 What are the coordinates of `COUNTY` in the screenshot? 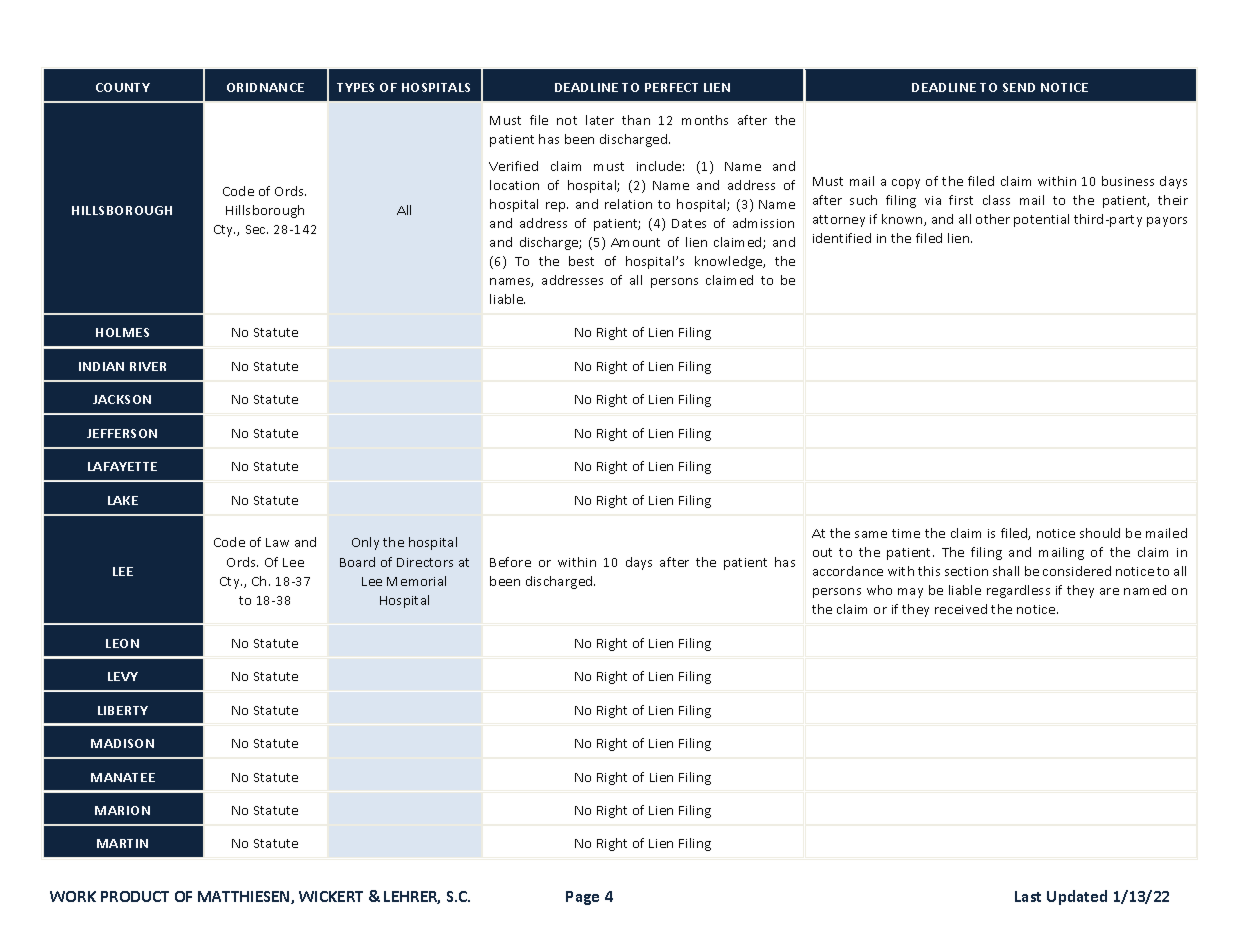 It's located at (123, 87).
